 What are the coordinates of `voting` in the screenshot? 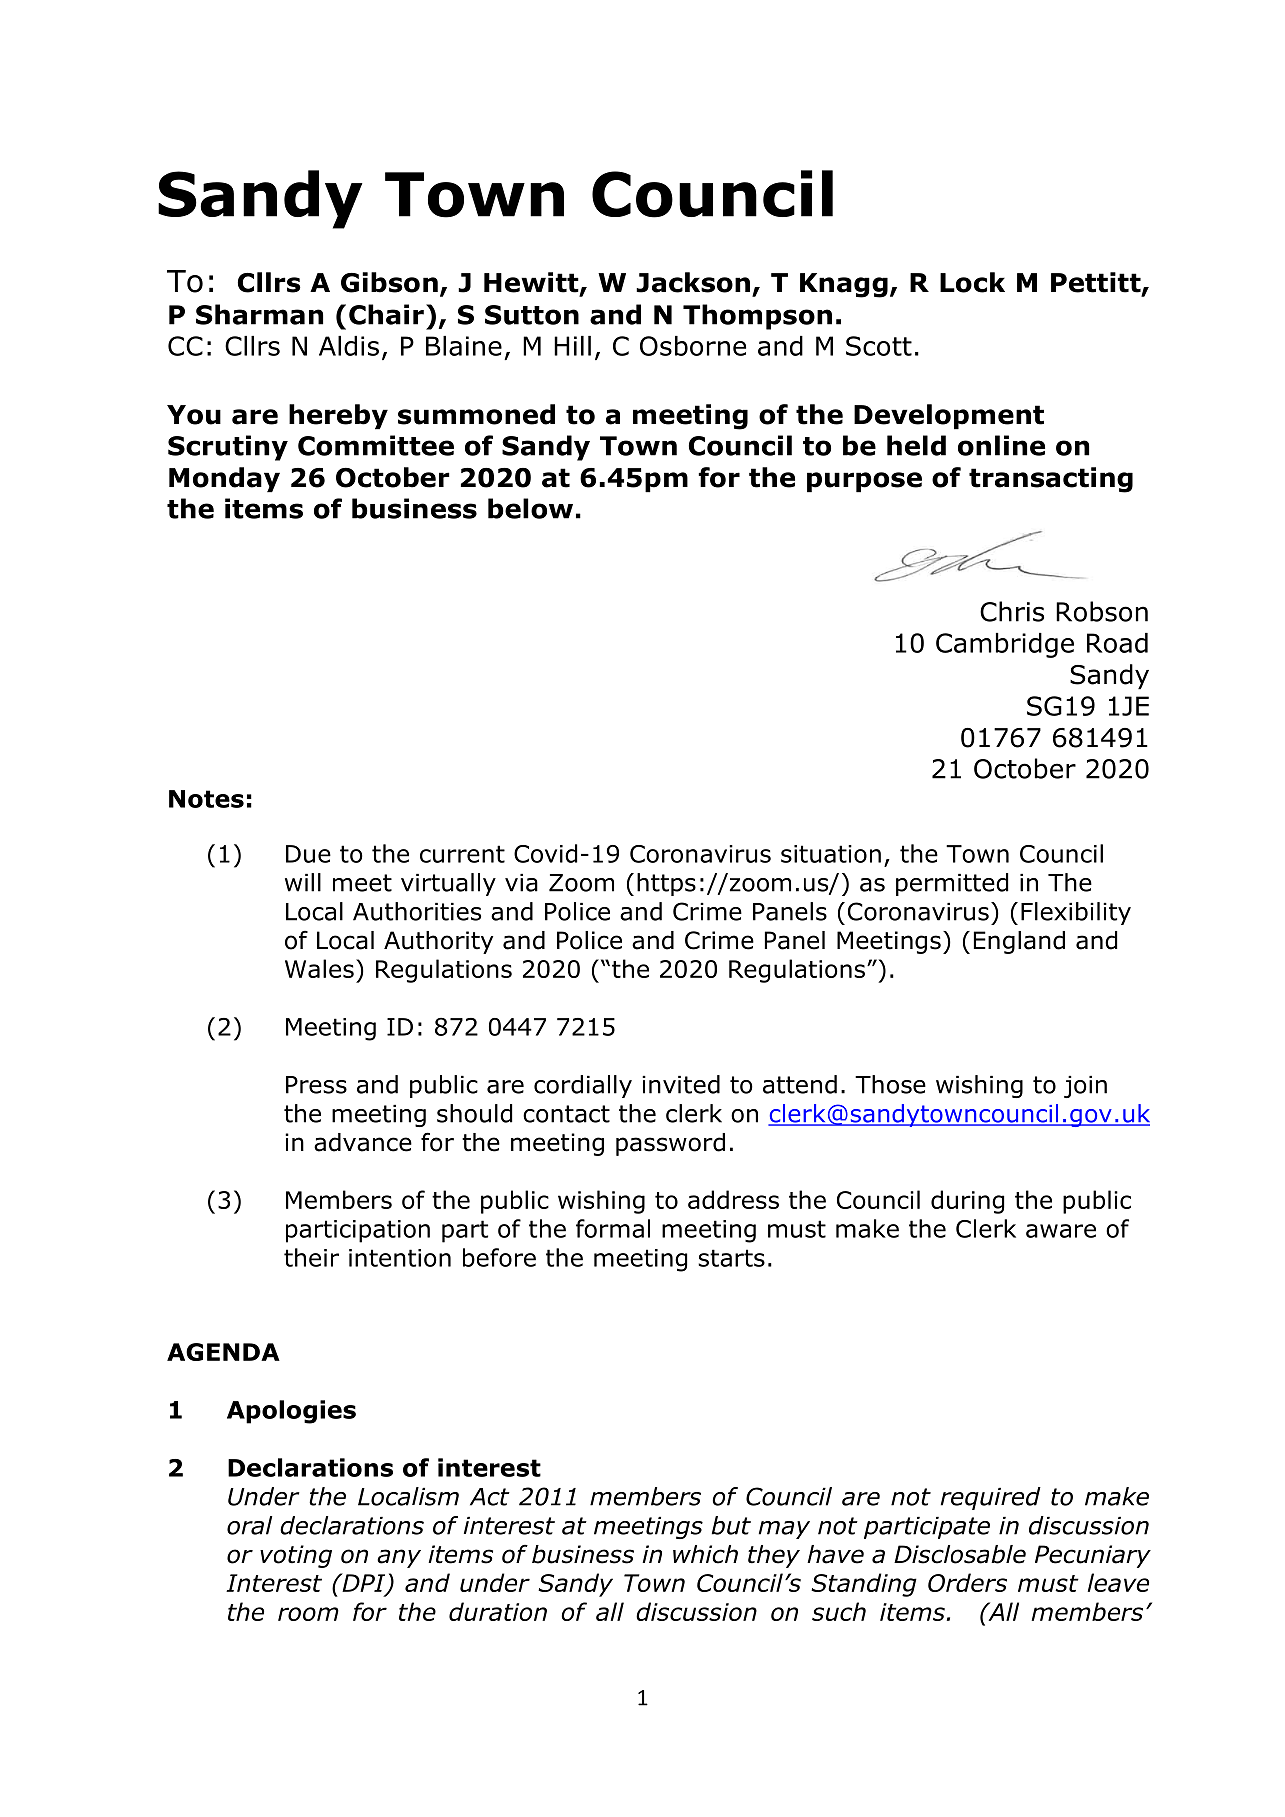 It's located at (296, 1556).
